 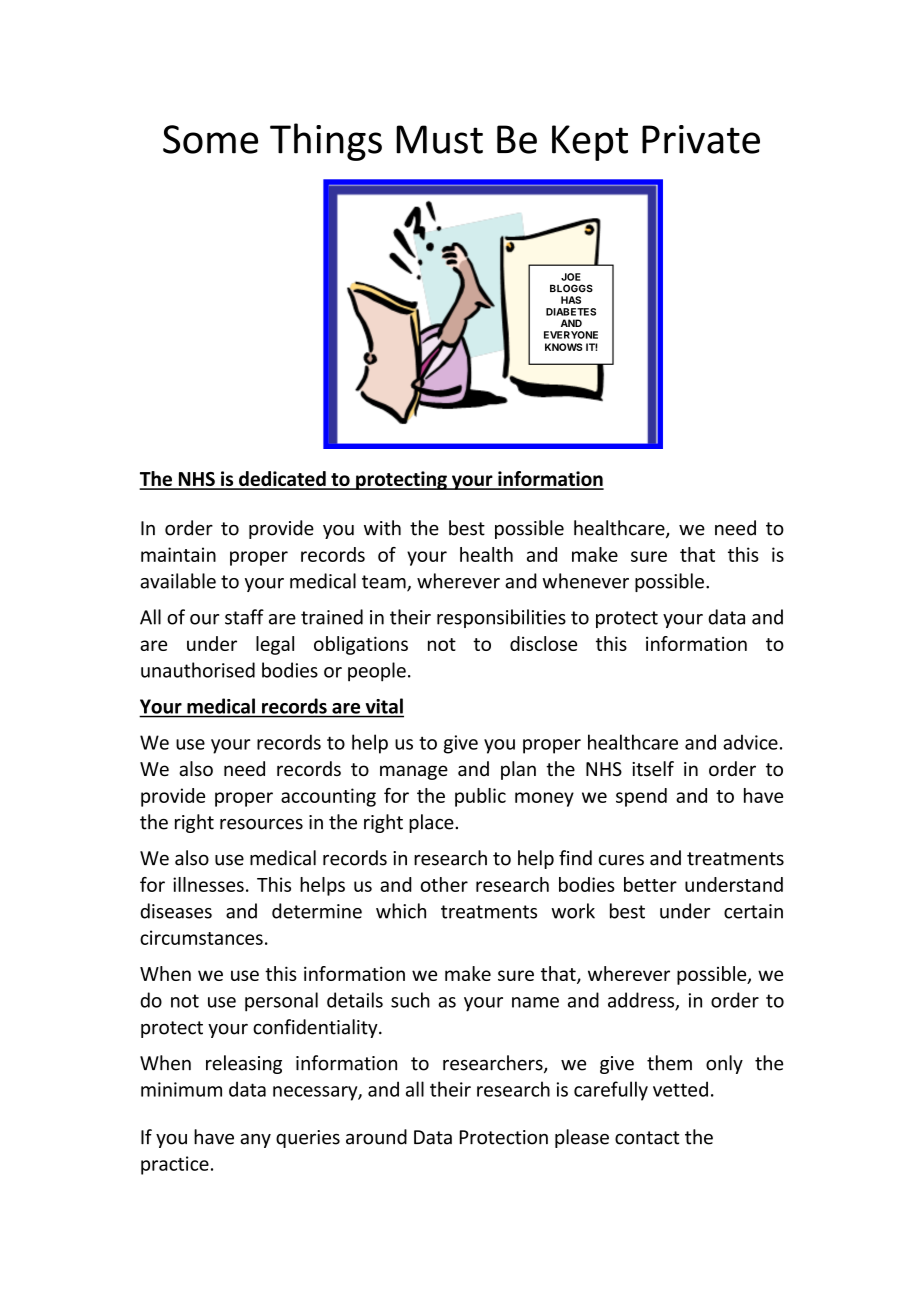 I want to click on Must, so click(x=439, y=139).
